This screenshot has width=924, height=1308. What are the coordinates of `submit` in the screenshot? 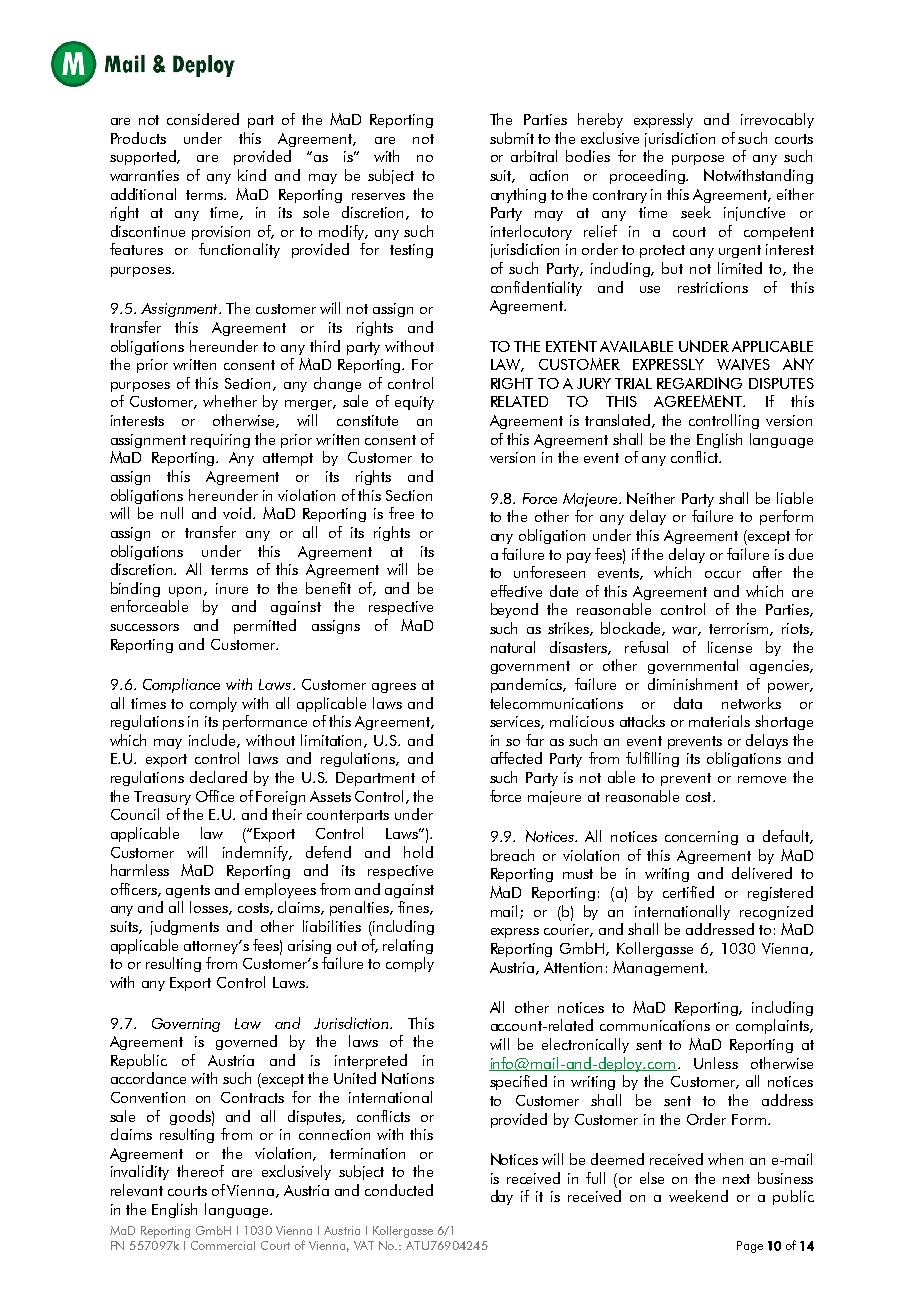 It's located at (512, 138).
